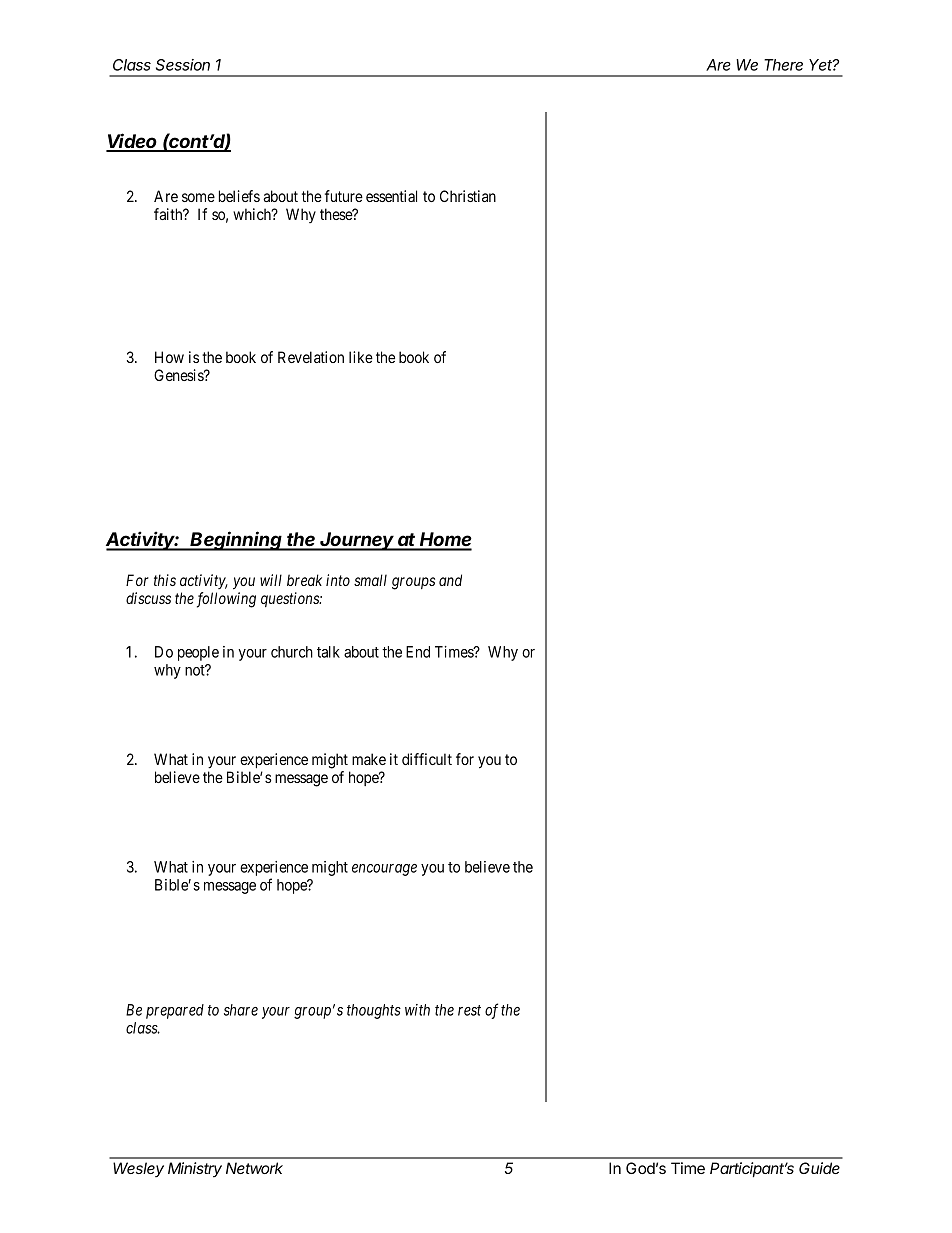 This screenshot has width=952, height=1233. What do you see at coordinates (783, 65) in the screenshot?
I see `There` at bounding box center [783, 65].
